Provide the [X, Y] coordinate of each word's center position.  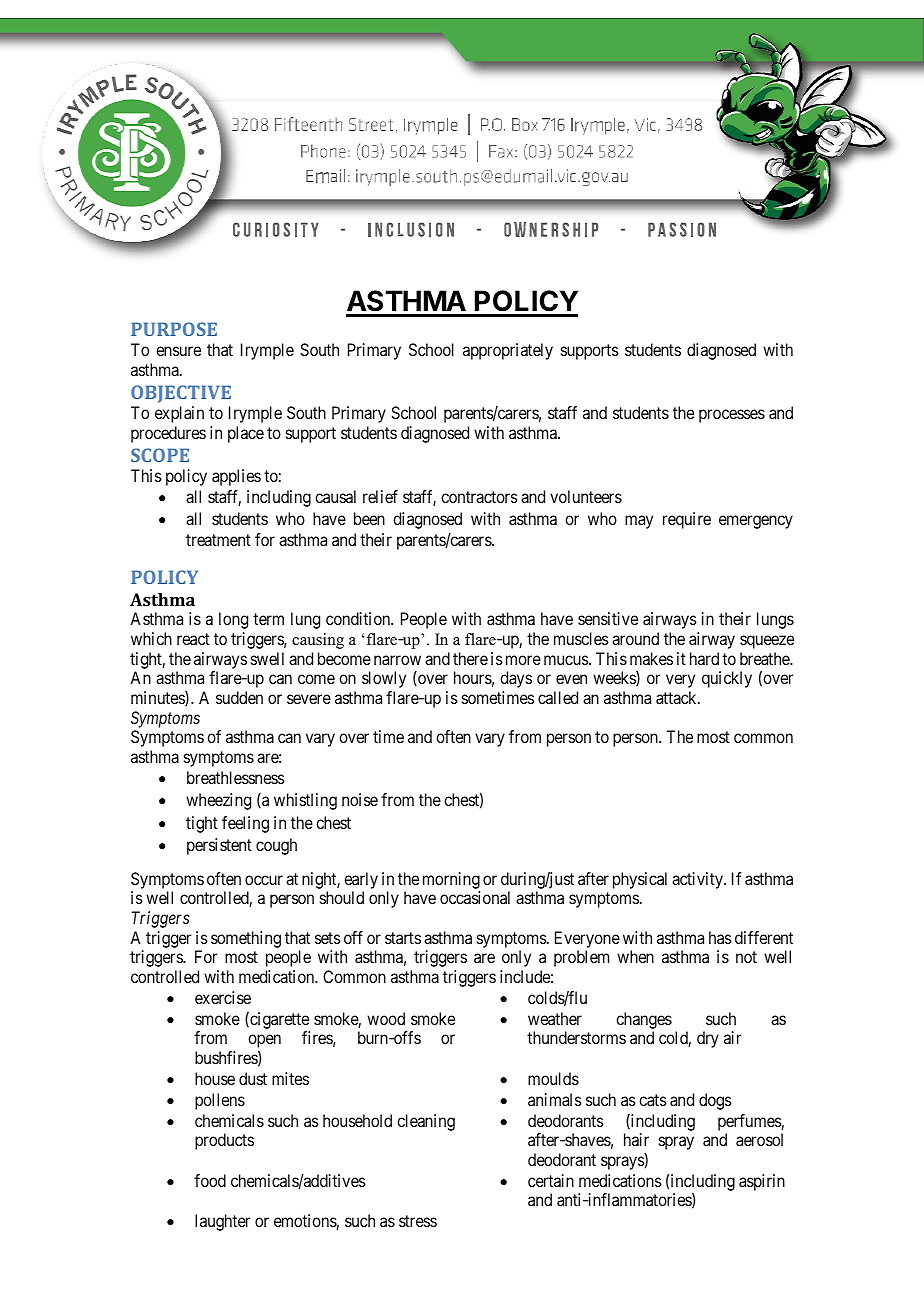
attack [677, 697]
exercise [223, 997]
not [746, 957]
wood [386, 1018]
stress [418, 1221]
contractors [479, 497]
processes [732, 416]
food [210, 1180]
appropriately [508, 351]
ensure [178, 351]
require [687, 520]
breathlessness [236, 777]
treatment [218, 540]
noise [360, 799]
